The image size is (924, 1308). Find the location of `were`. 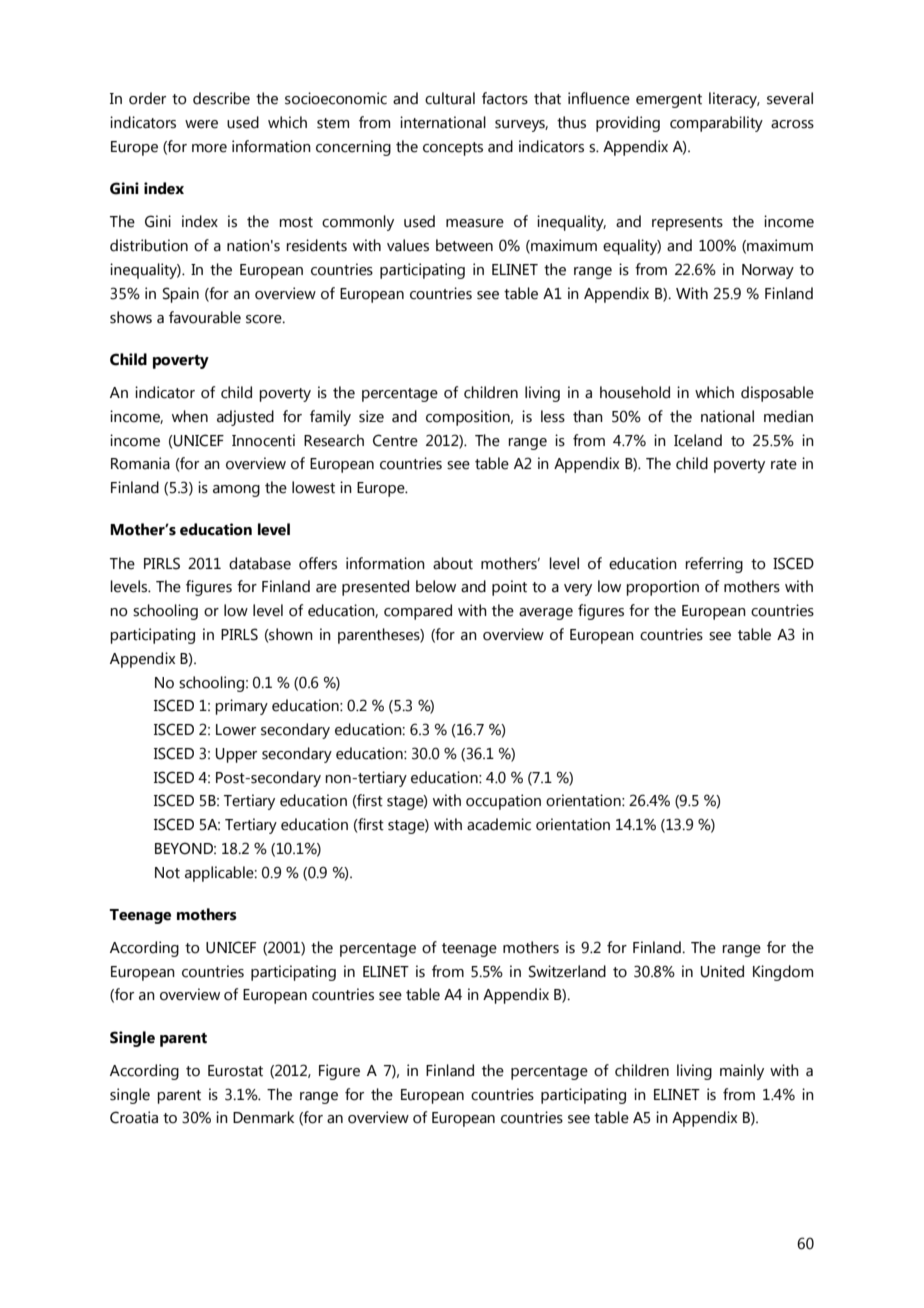

were is located at coordinates (201, 124).
